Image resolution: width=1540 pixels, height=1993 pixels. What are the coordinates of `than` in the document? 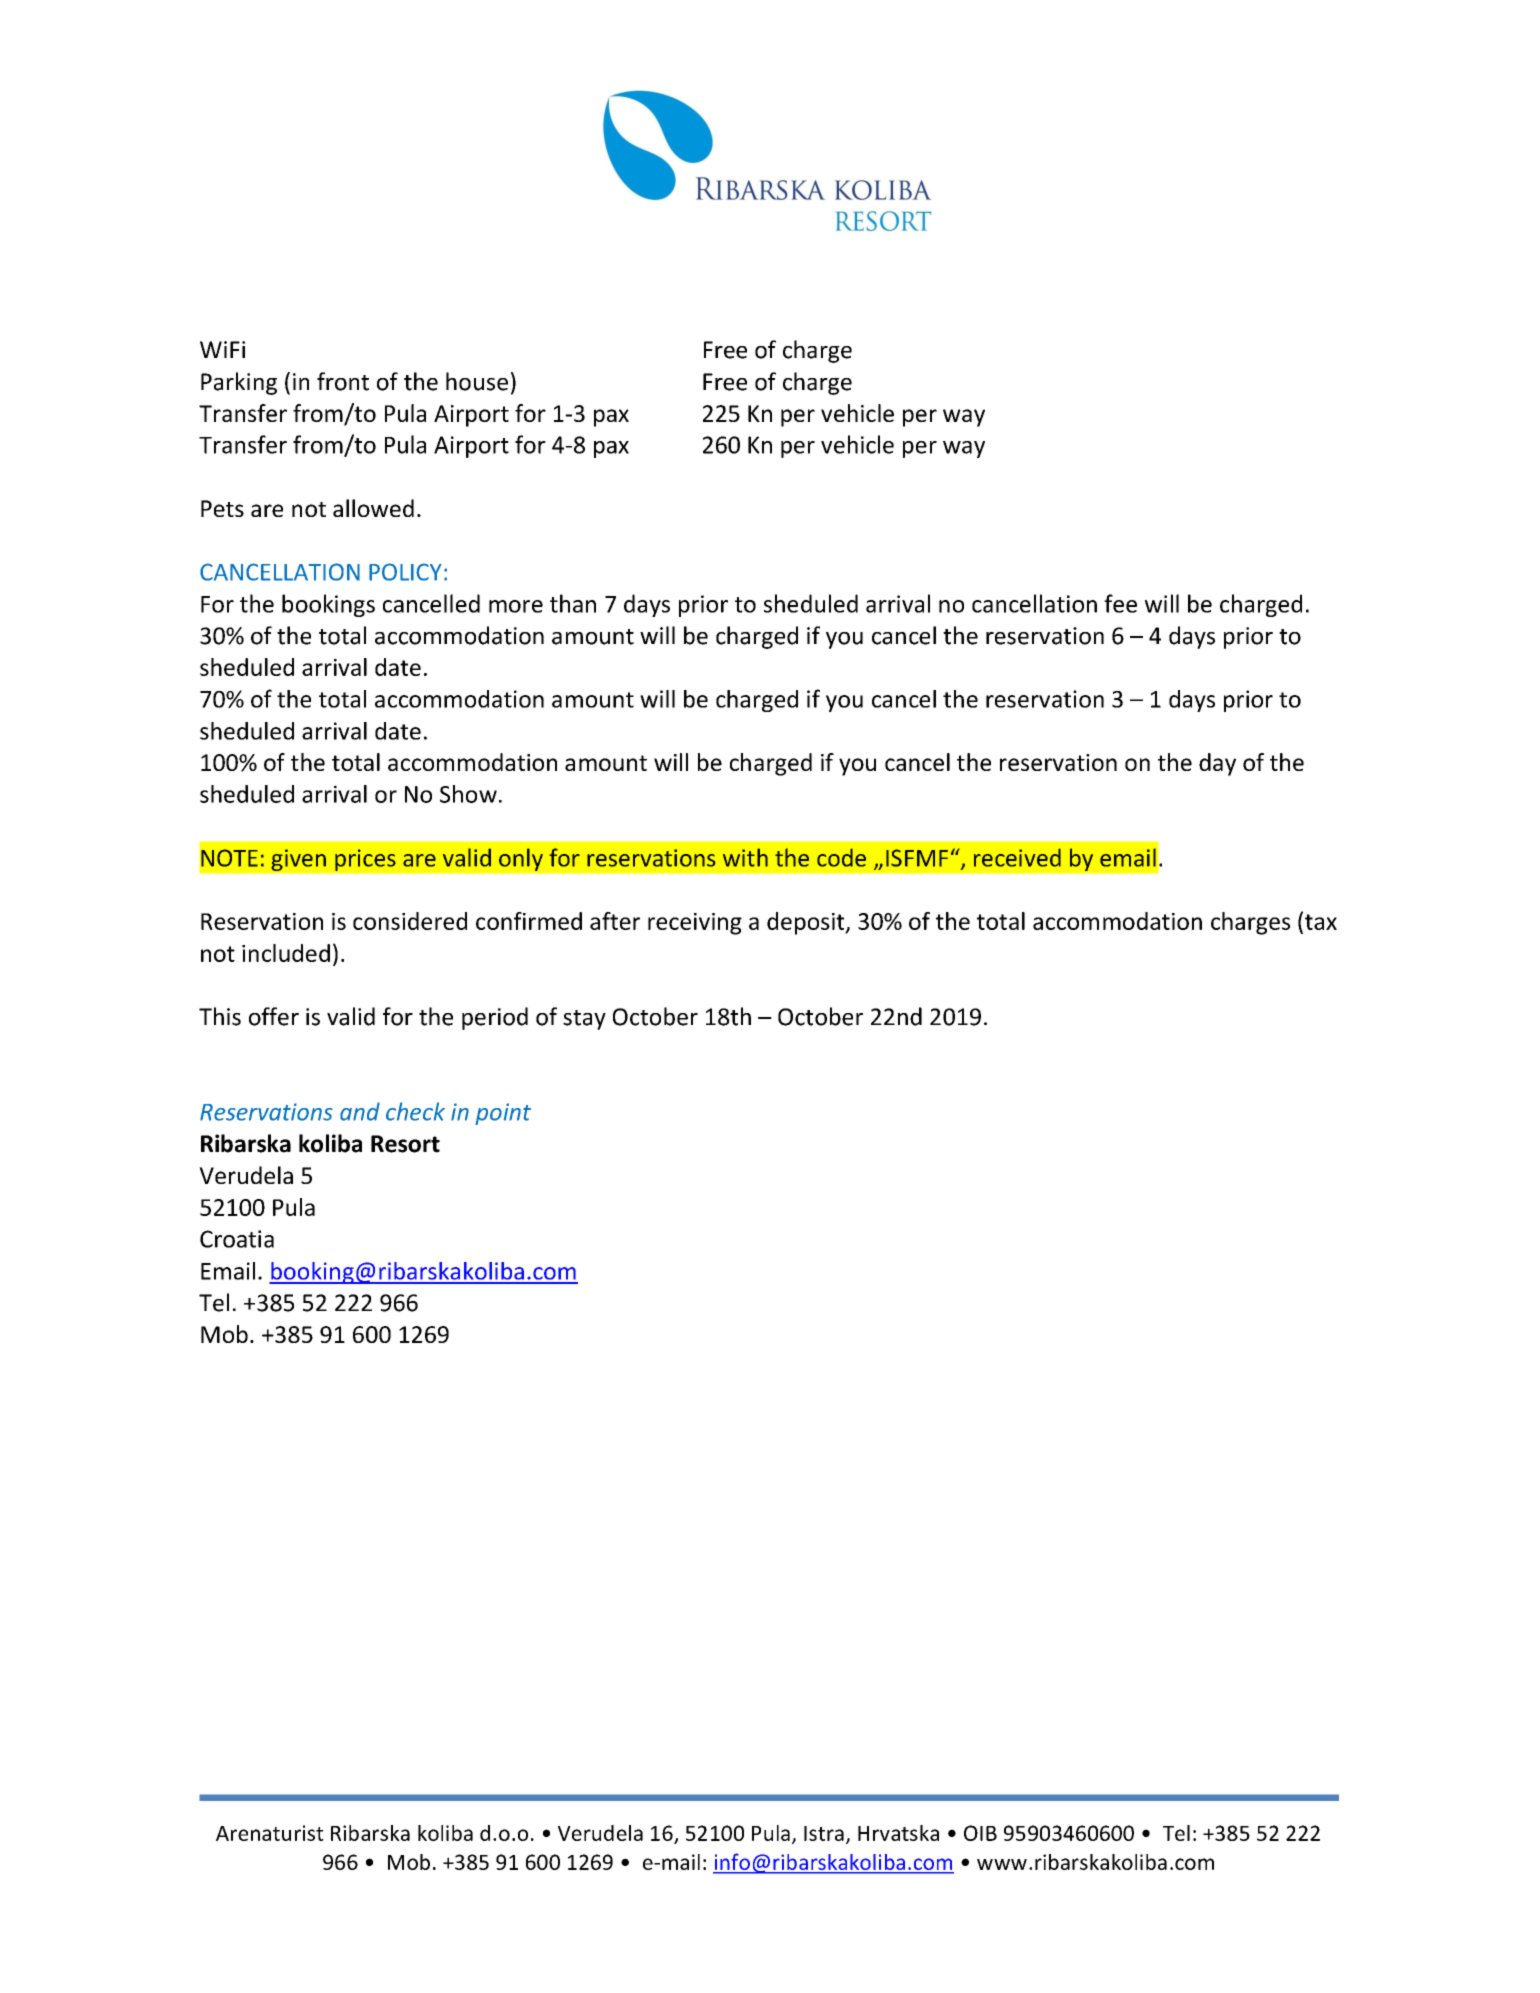 It's located at (573, 603).
